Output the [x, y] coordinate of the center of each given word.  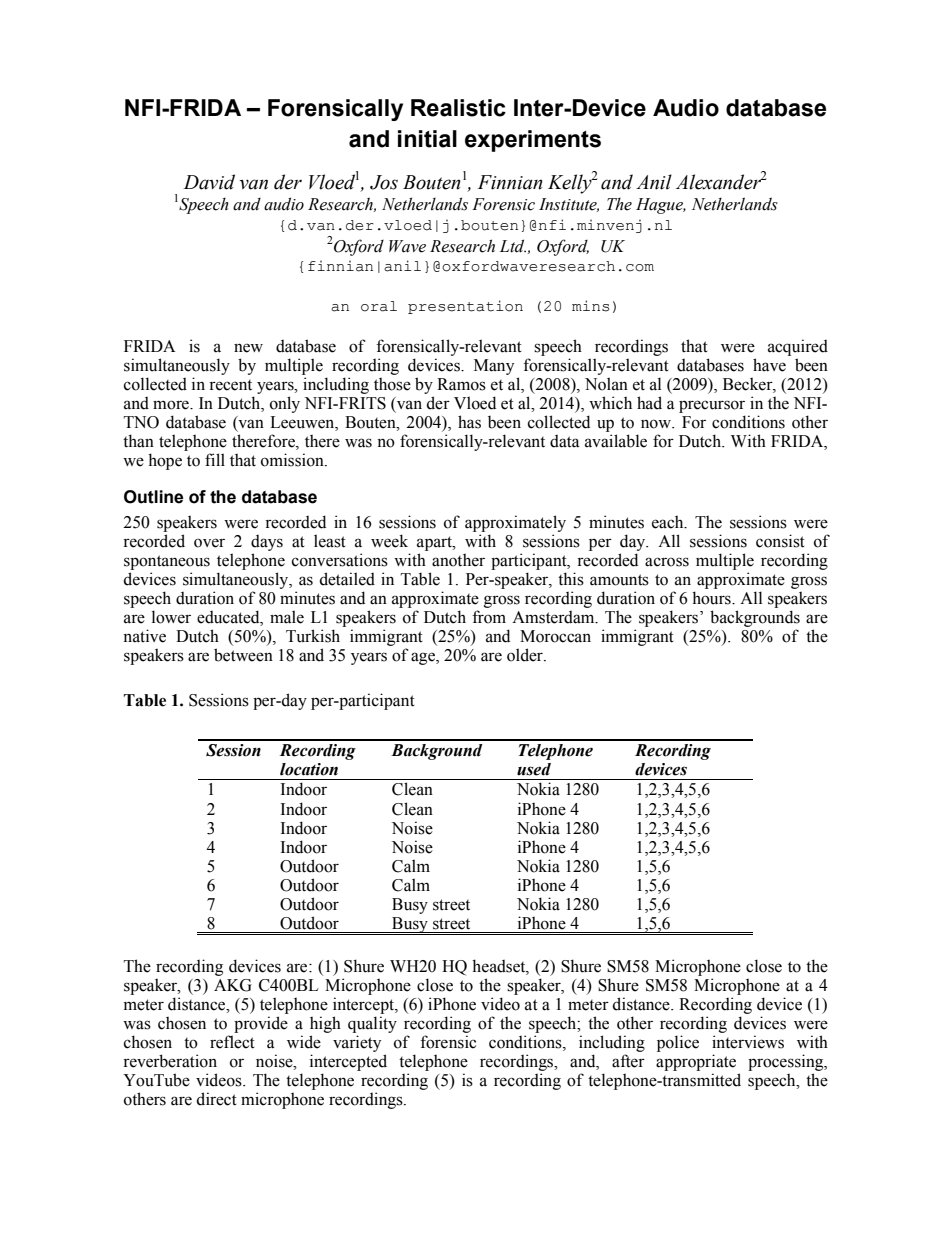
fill [215, 459]
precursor [712, 406]
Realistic [458, 108]
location [309, 769]
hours [712, 598]
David [209, 182]
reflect [232, 1042]
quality [372, 1024]
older [526, 655]
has [469, 422]
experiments [533, 141]
